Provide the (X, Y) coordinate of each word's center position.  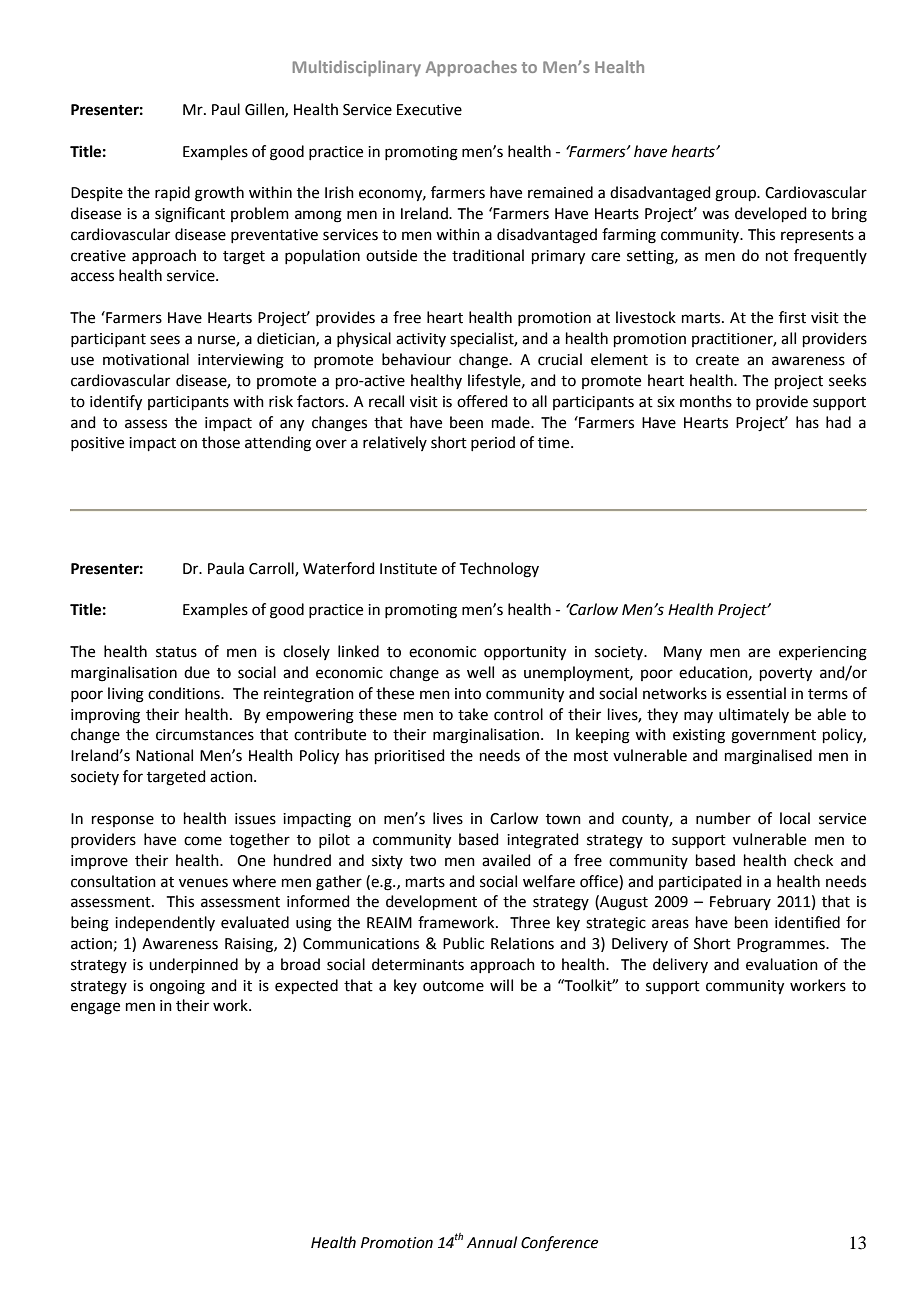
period (493, 443)
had (838, 422)
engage (95, 1008)
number (723, 818)
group (736, 195)
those (221, 442)
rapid (172, 193)
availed (506, 860)
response (123, 821)
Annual (492, 1242)
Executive (429, 110)
